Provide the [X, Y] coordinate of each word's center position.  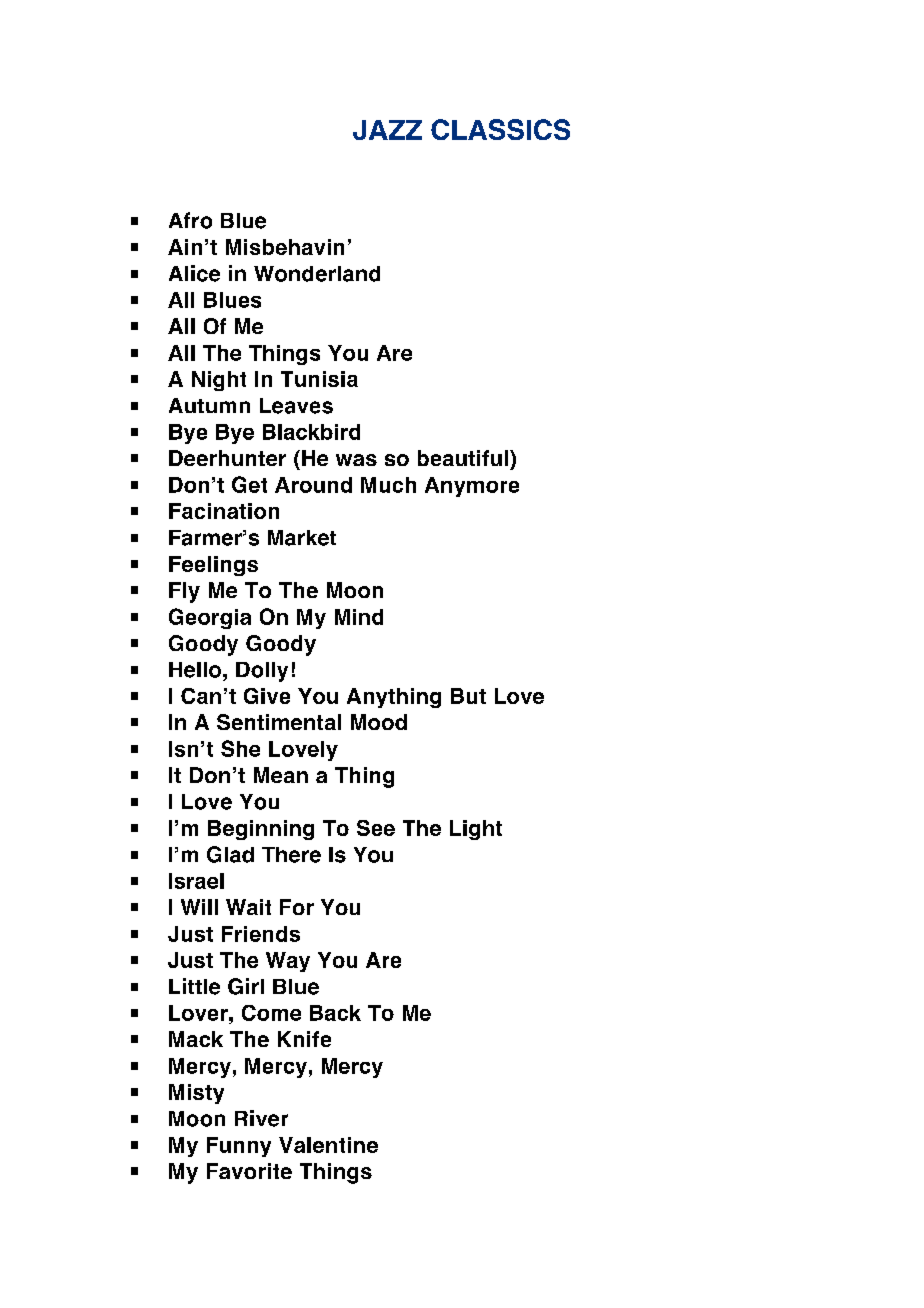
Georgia [210, 618]
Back [335, 1013]
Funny [239, 1147]
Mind [359, 617]
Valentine [328, 1145]
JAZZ [387, 130]
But [468, 696]
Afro [190, 220]
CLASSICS [500, 129]
